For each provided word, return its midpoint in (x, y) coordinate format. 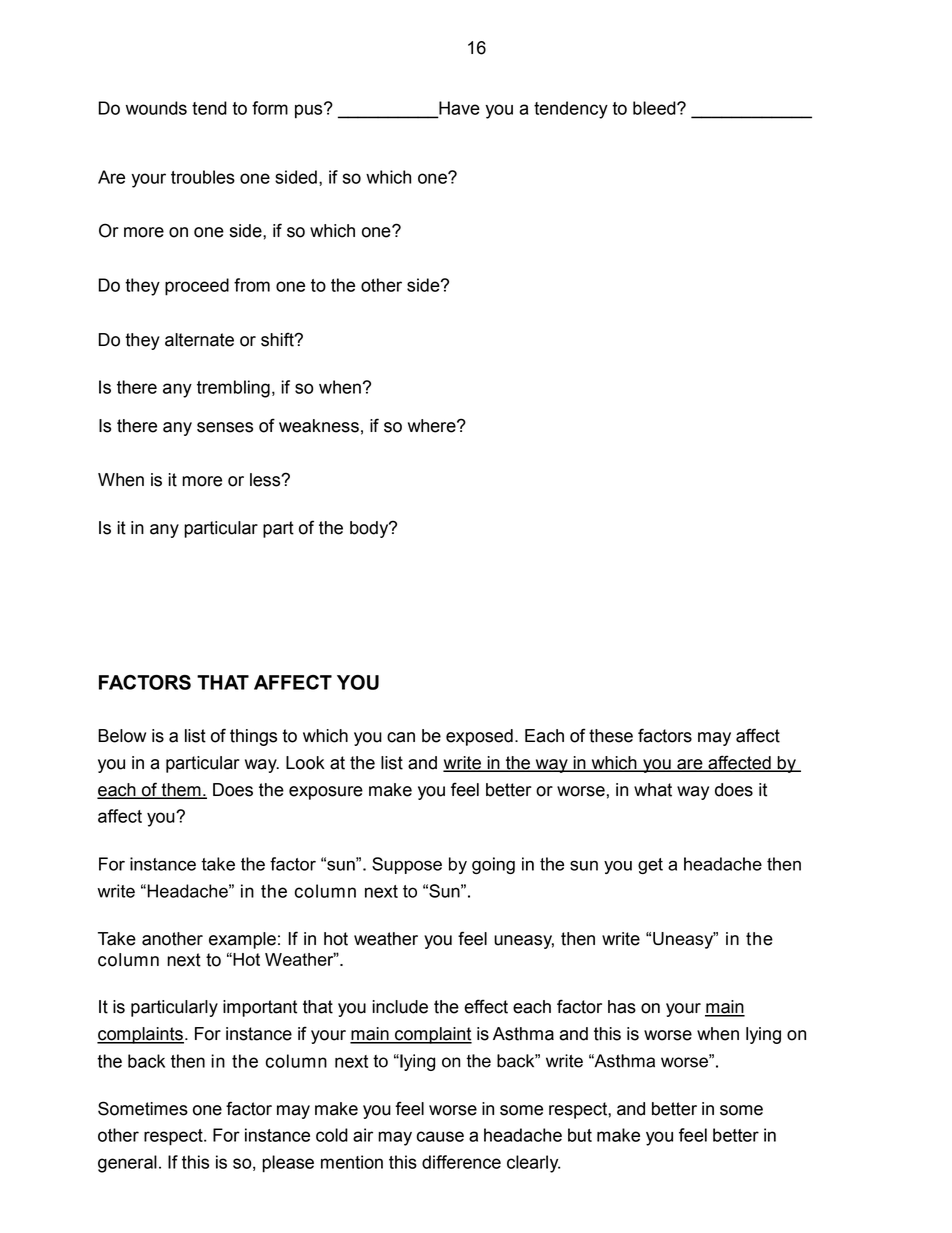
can (401, 737)
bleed (655, 108)
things (253, 737)
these (611, 736)
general (127, 1164)
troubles (203, 177)
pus (310, 111)
